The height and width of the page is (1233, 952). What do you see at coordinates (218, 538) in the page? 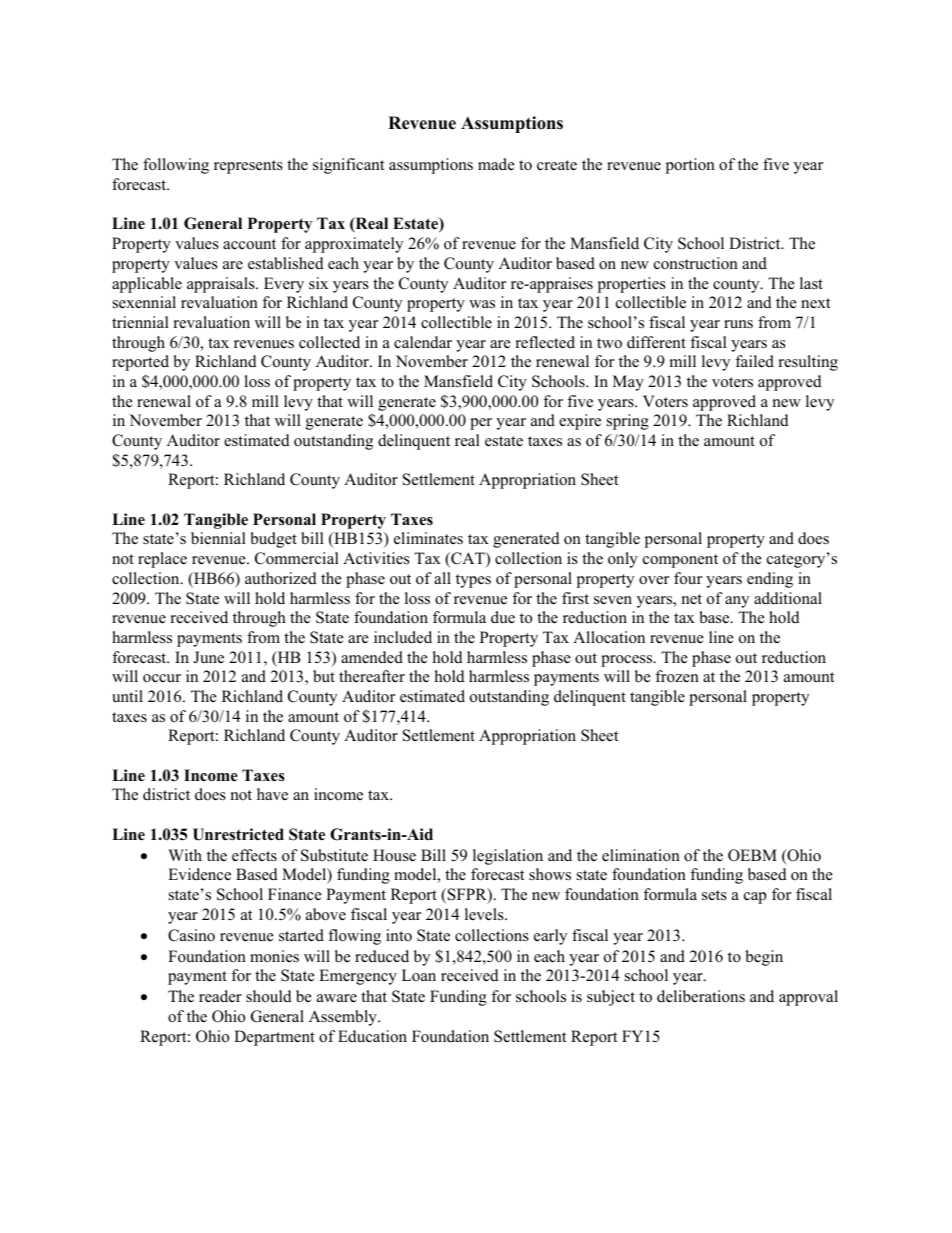
I see `biennial` at bounding box center [218, 538].
